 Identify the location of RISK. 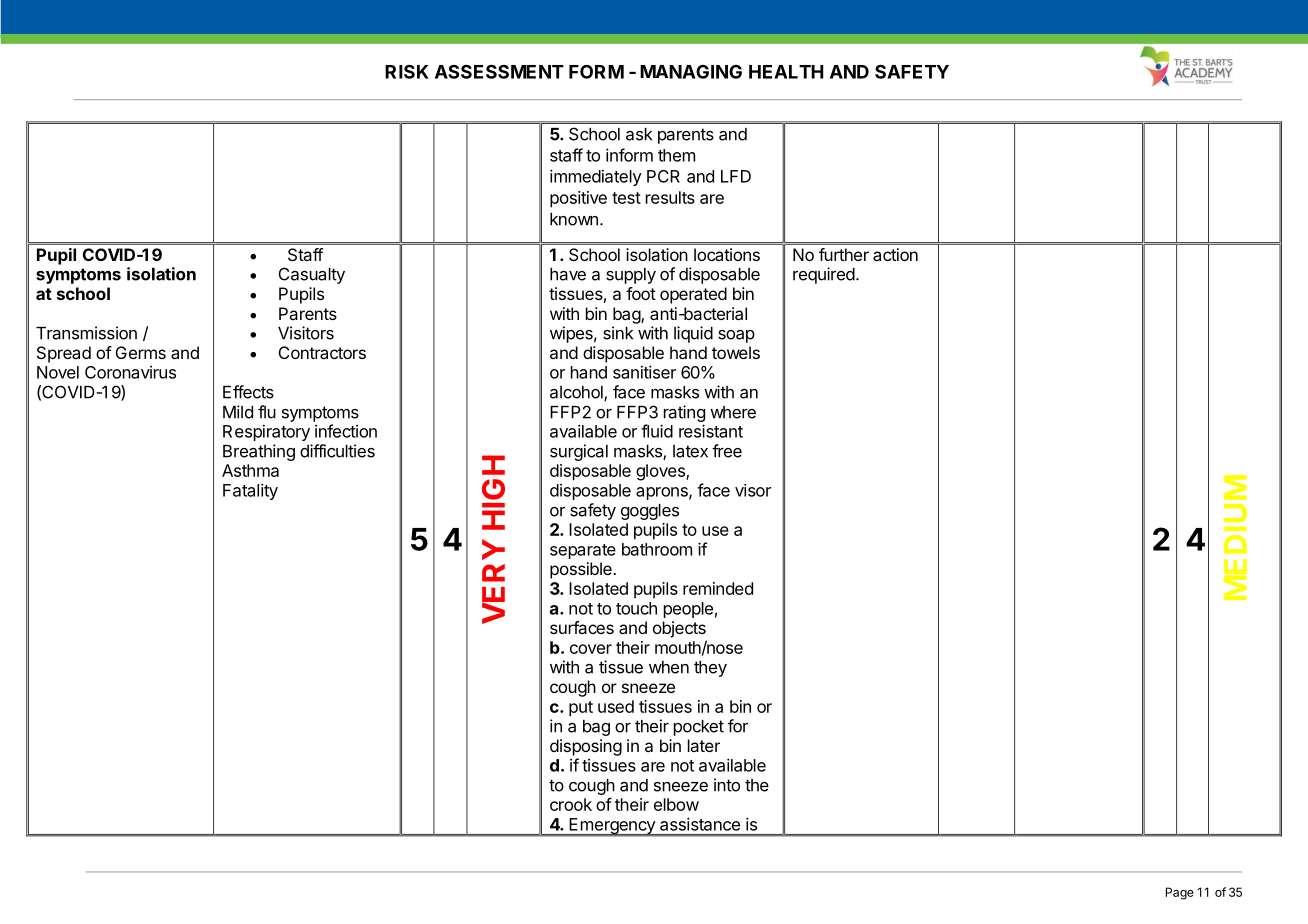
(407, 71).
